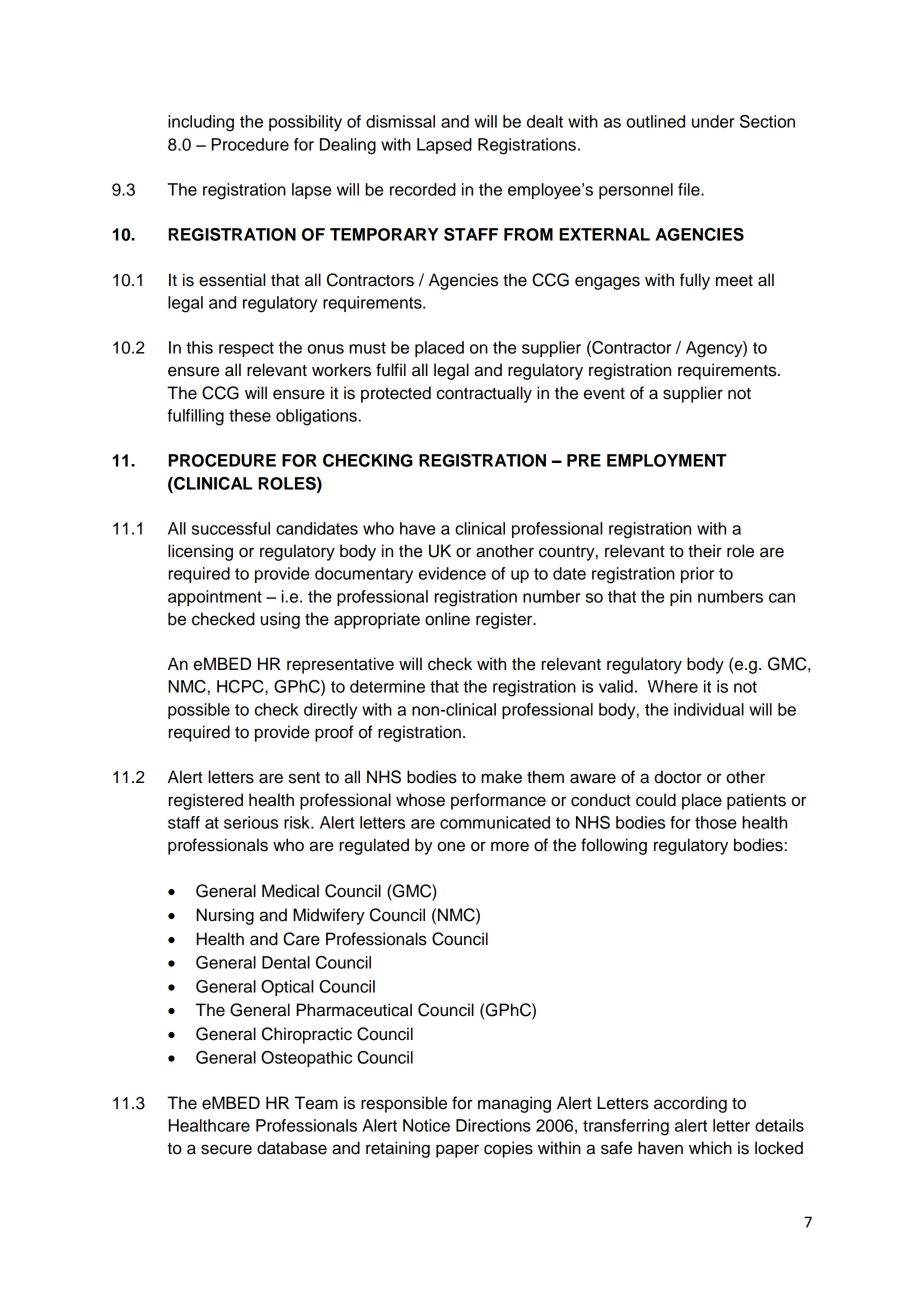 This screenshot has height=1308, width=924. I want to click on dealt, so click(545, 121).
